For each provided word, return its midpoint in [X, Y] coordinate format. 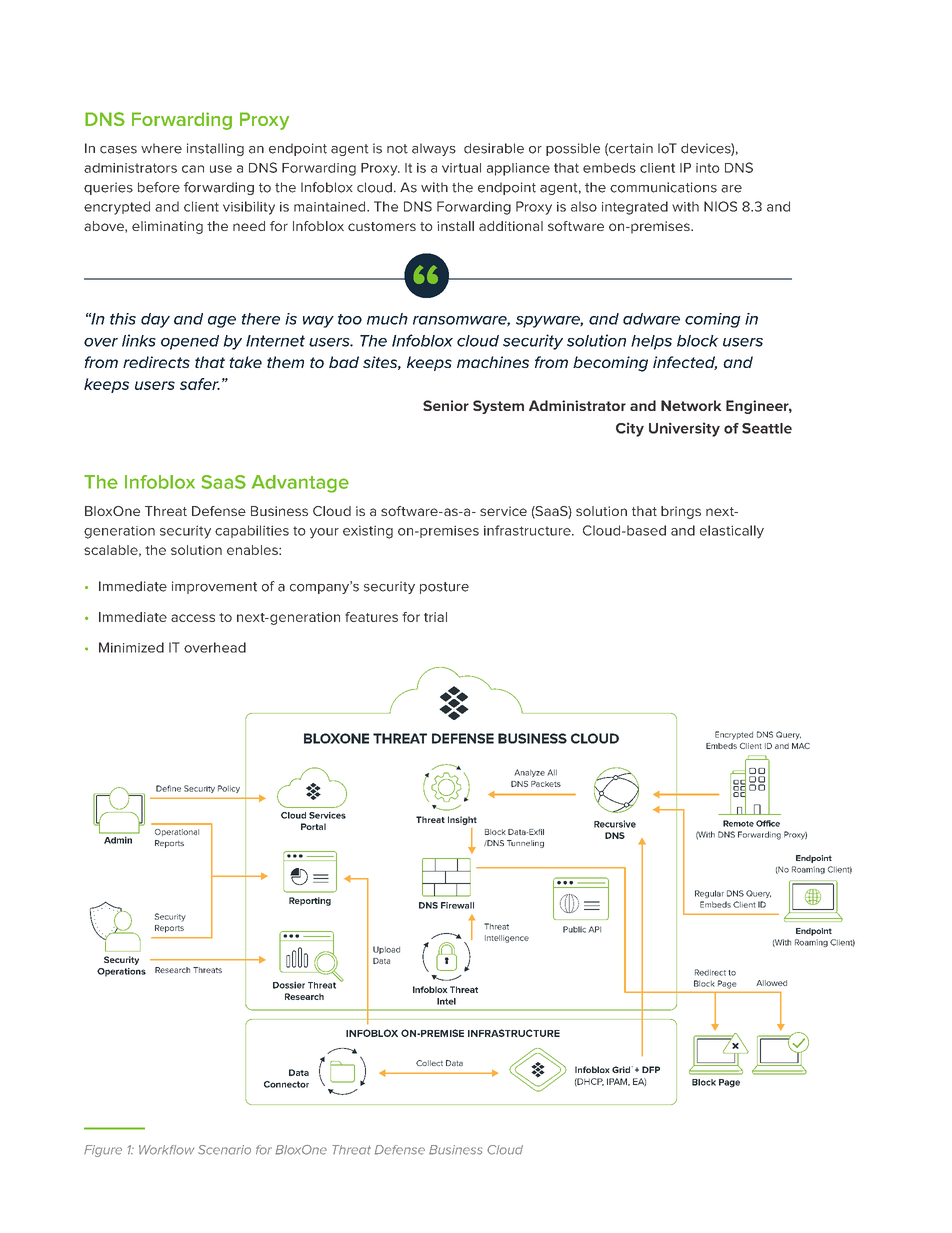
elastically [732, 532]
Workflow [166, 1150]
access [193, 618]
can [193, 169]
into [708, 168]
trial [435, 617]
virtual [461, 168]
